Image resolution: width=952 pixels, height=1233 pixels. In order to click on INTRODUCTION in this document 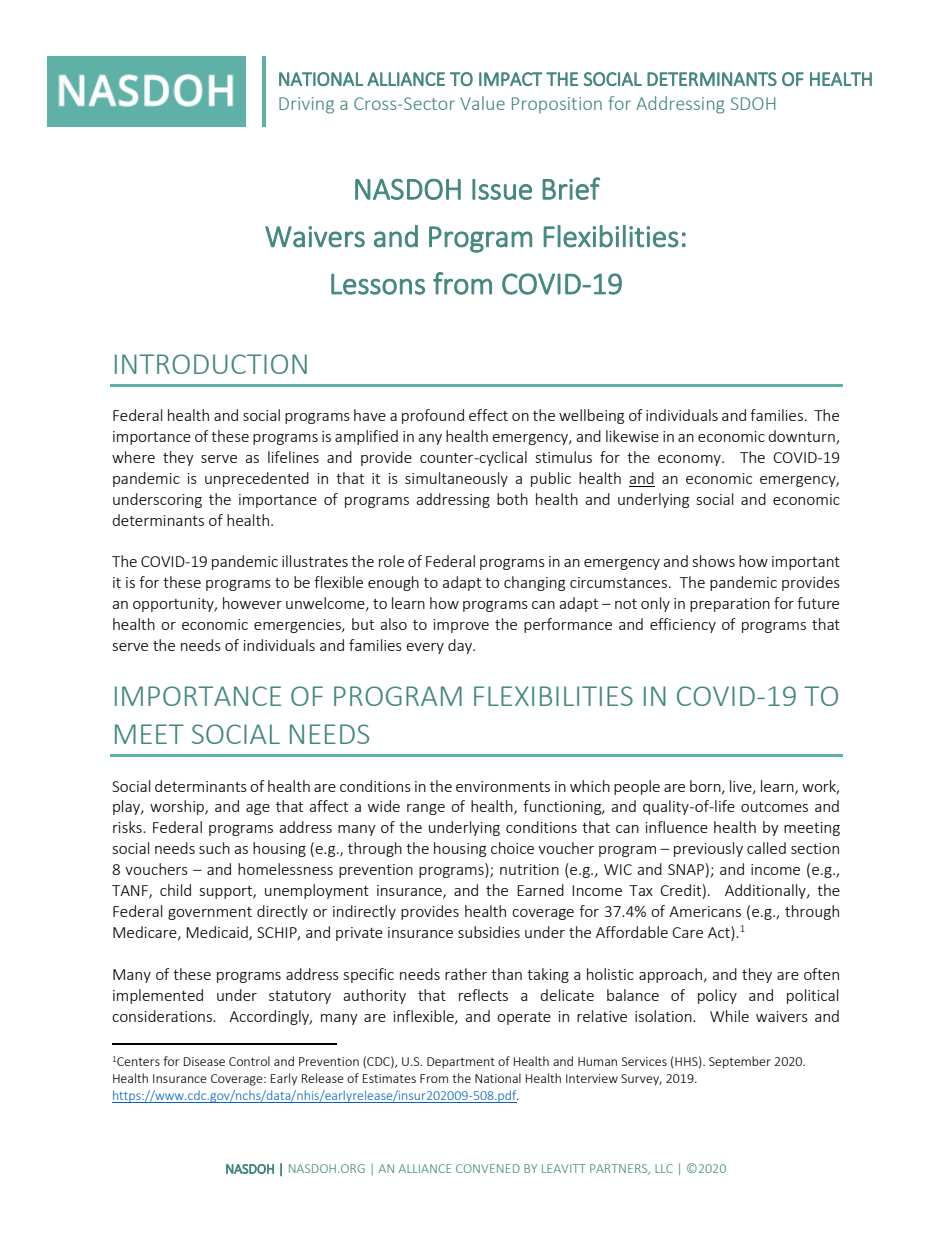, I will do `click(211, 364)`.
